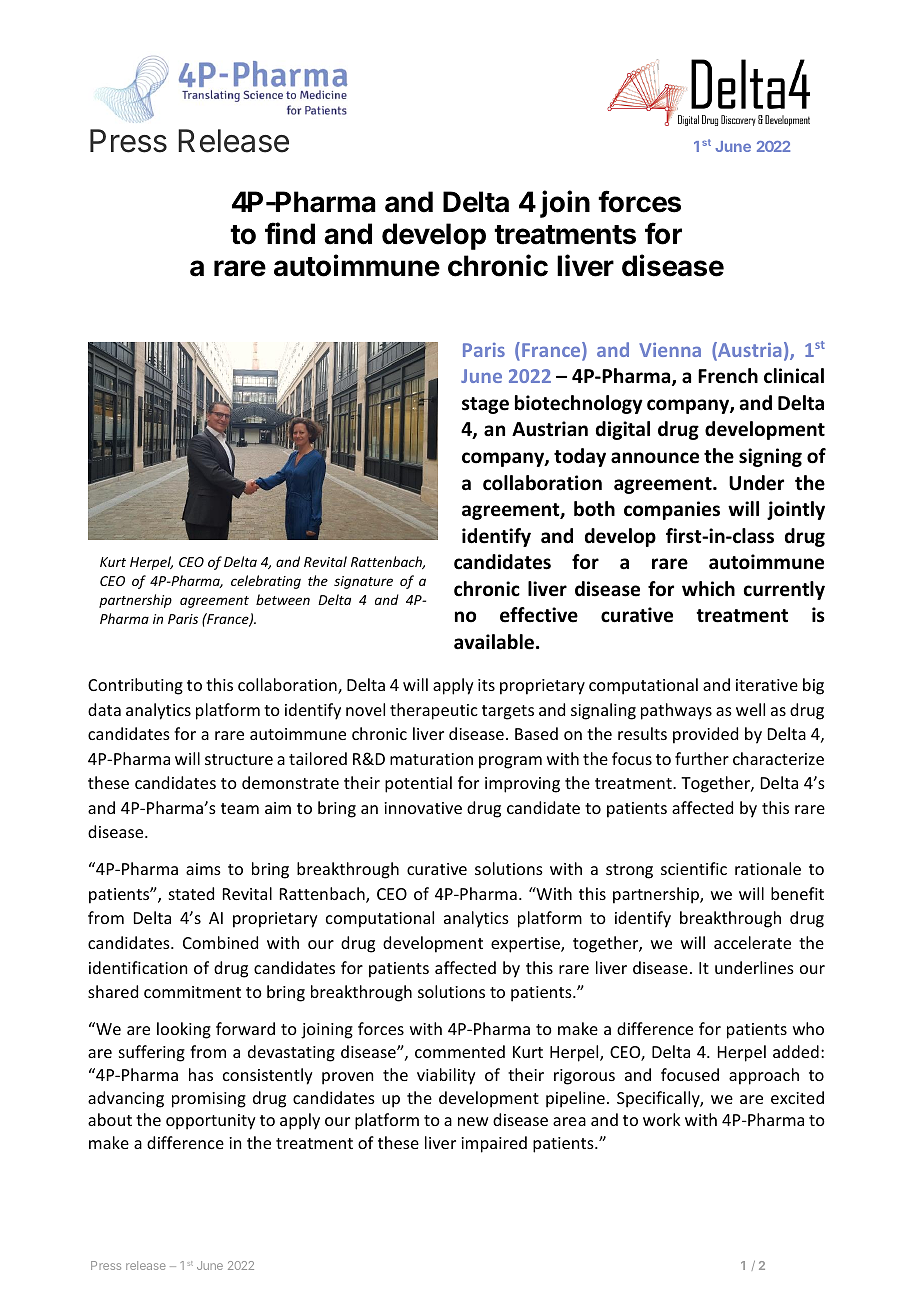 Image resolution: width=924 pixels, height=1308 pixels. I want to click on today, so click(580, 457).
